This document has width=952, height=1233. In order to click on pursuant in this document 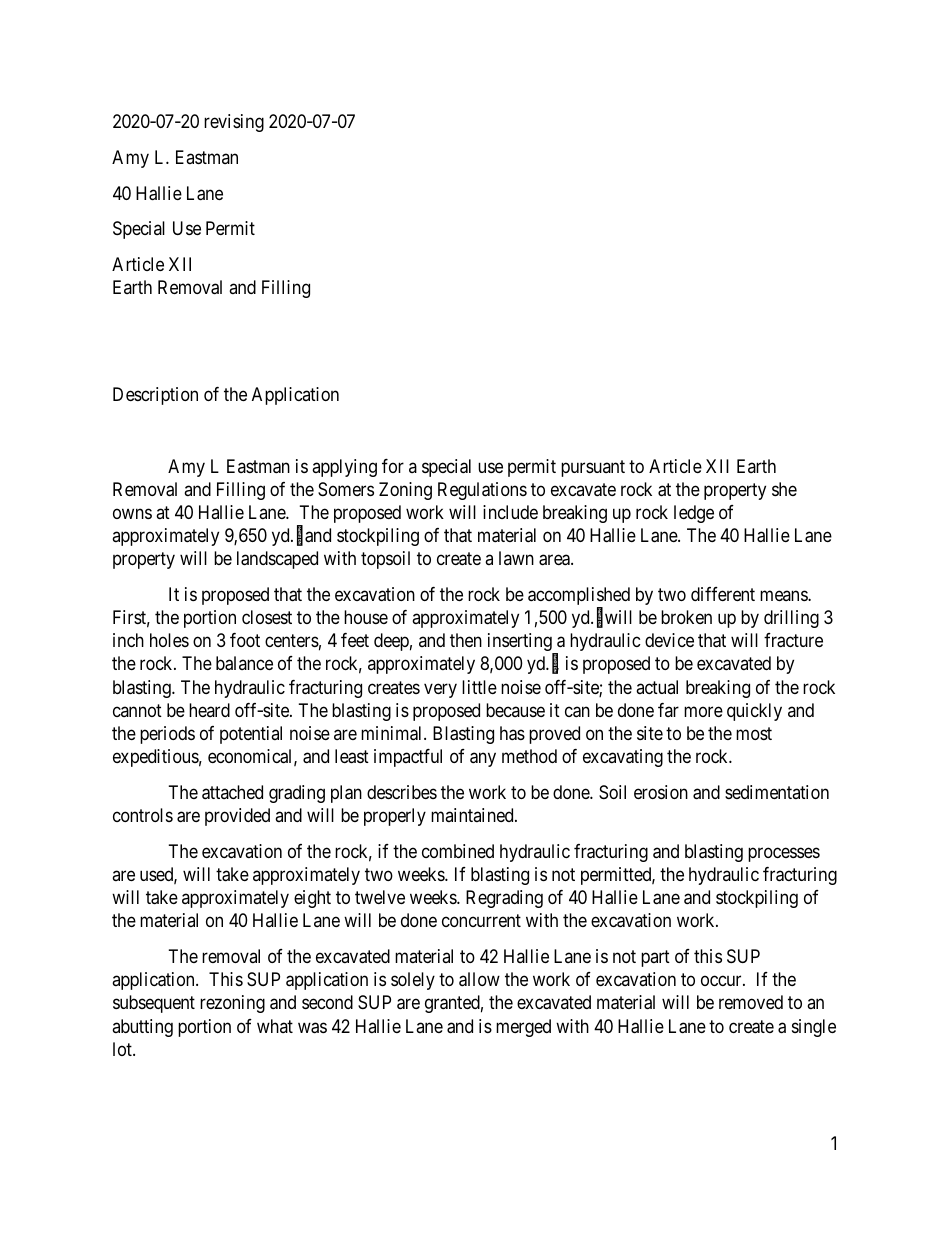, I will do `click(593, 468)`.
